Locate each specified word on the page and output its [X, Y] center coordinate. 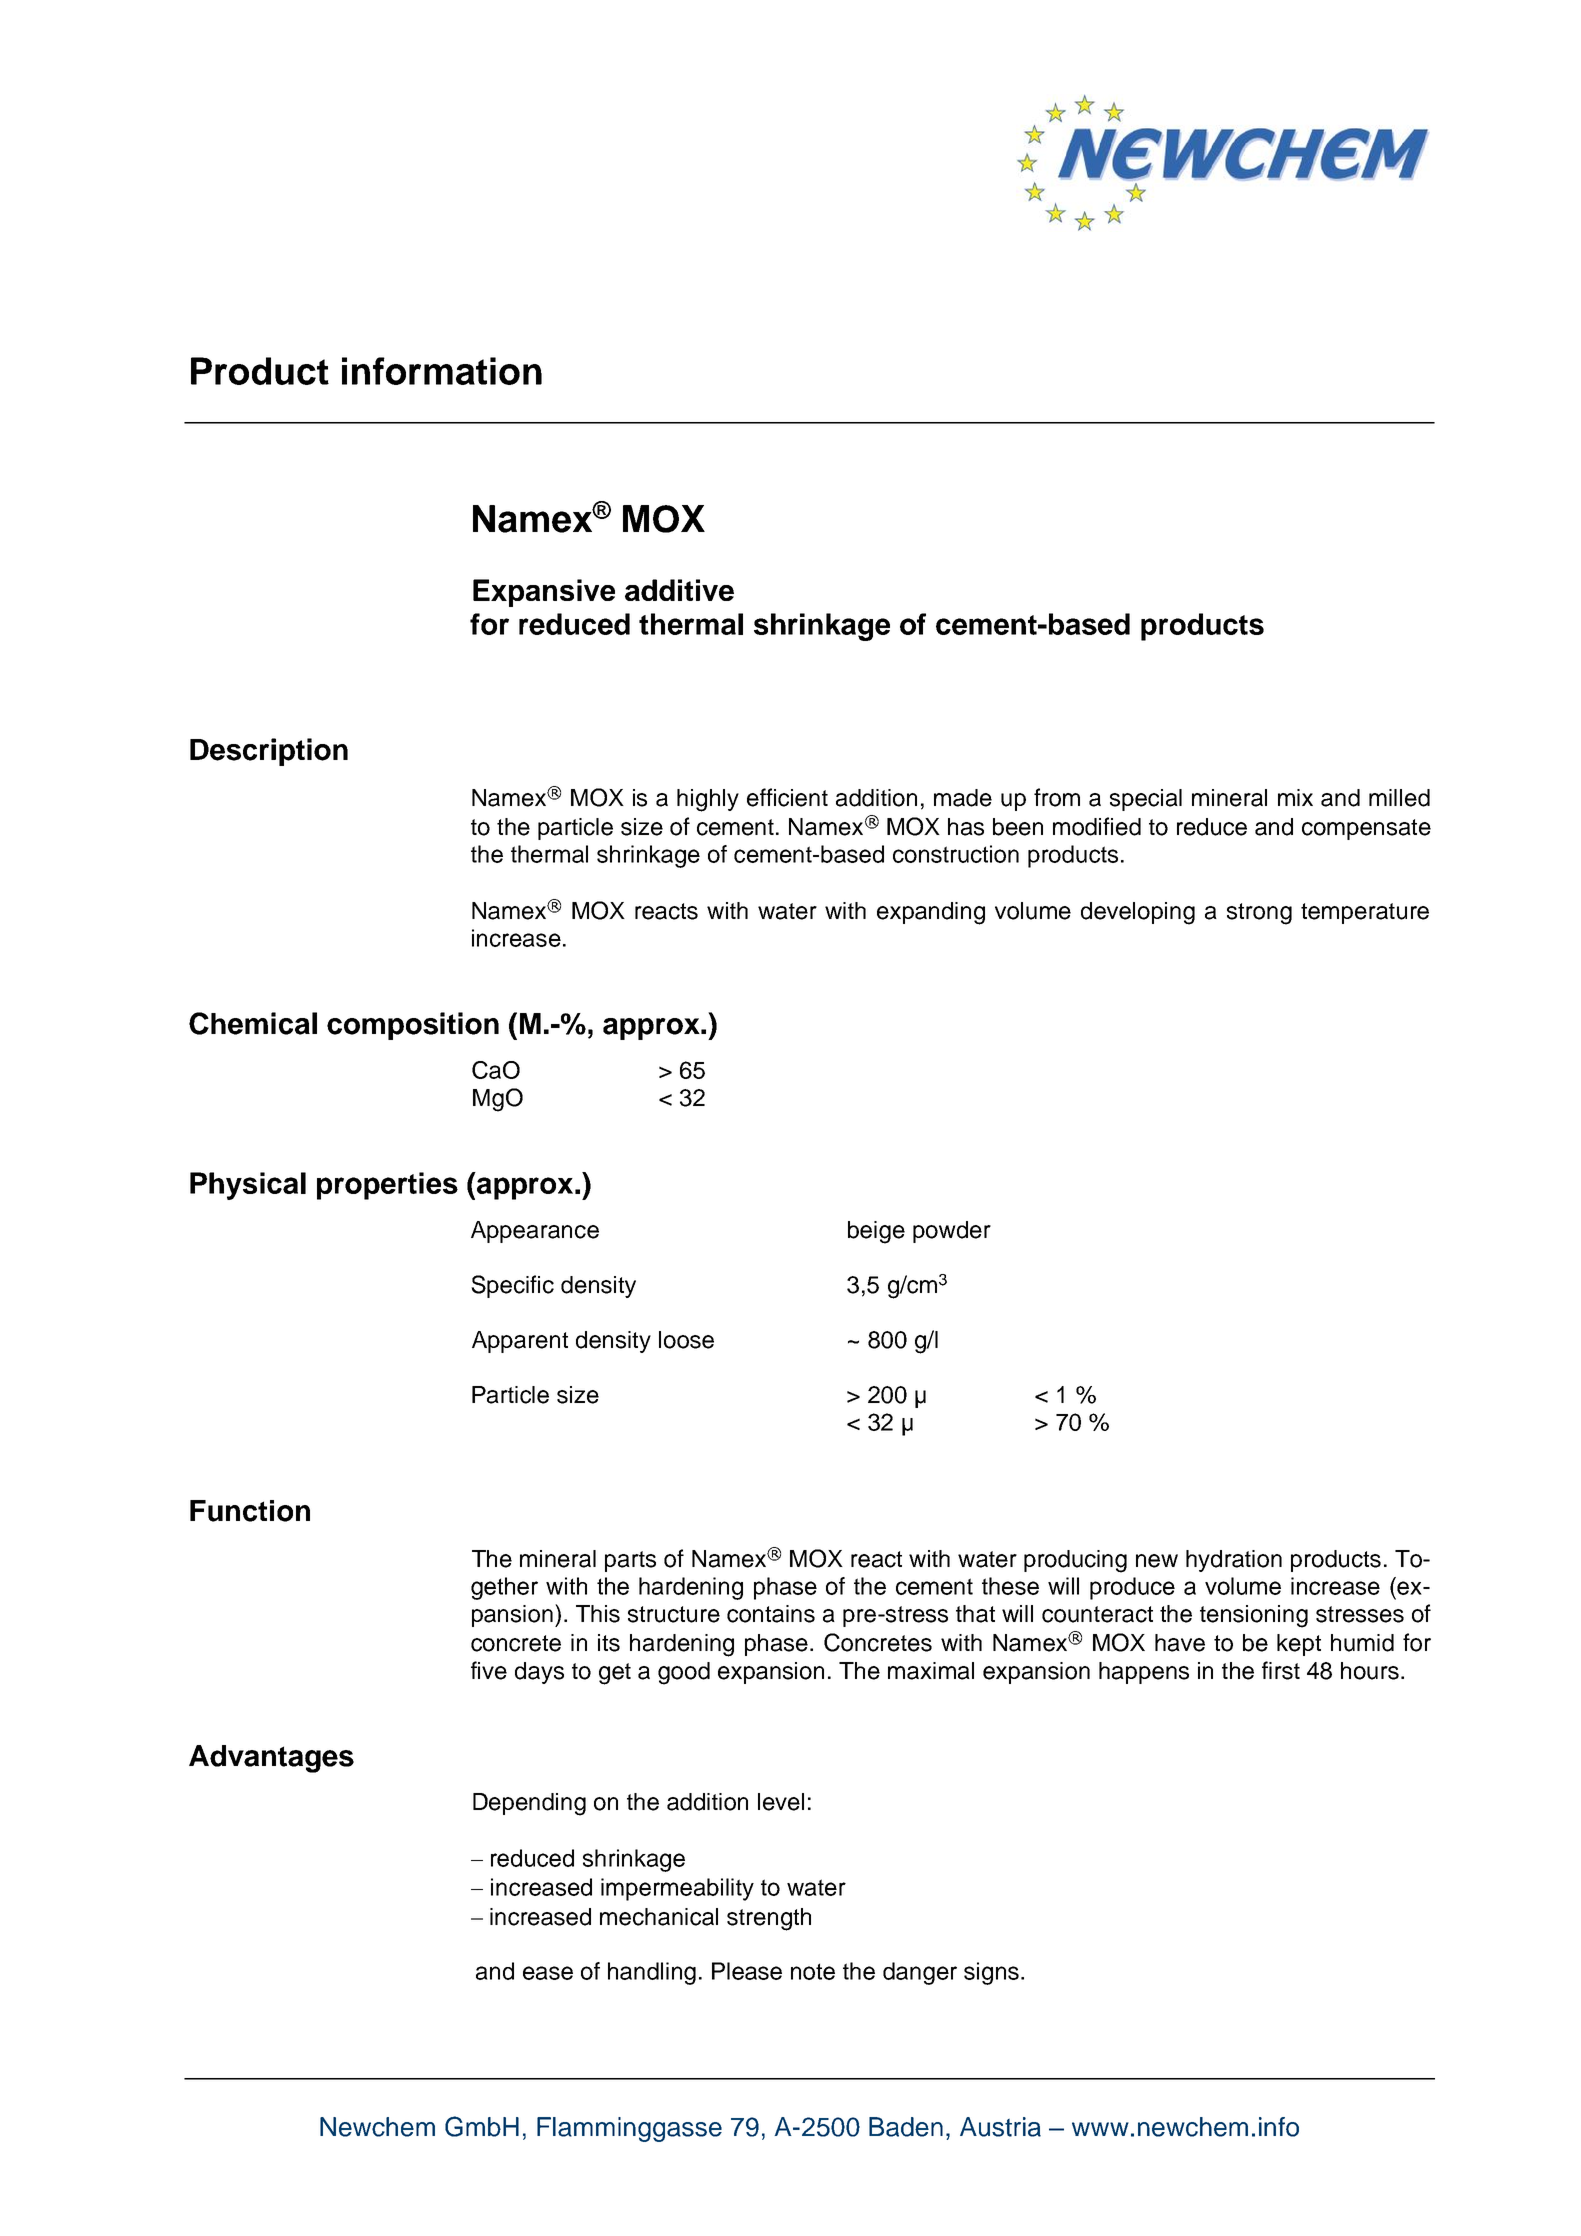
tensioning [1254, 1616]
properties [387, 1186]
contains [771, 1614]
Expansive [544, 593]
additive [679, 590]
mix [1295, 797]
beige [876, 1232]
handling [652, 1973]
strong [1259, 914]
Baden [906, 2127]
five [489, 1670]
